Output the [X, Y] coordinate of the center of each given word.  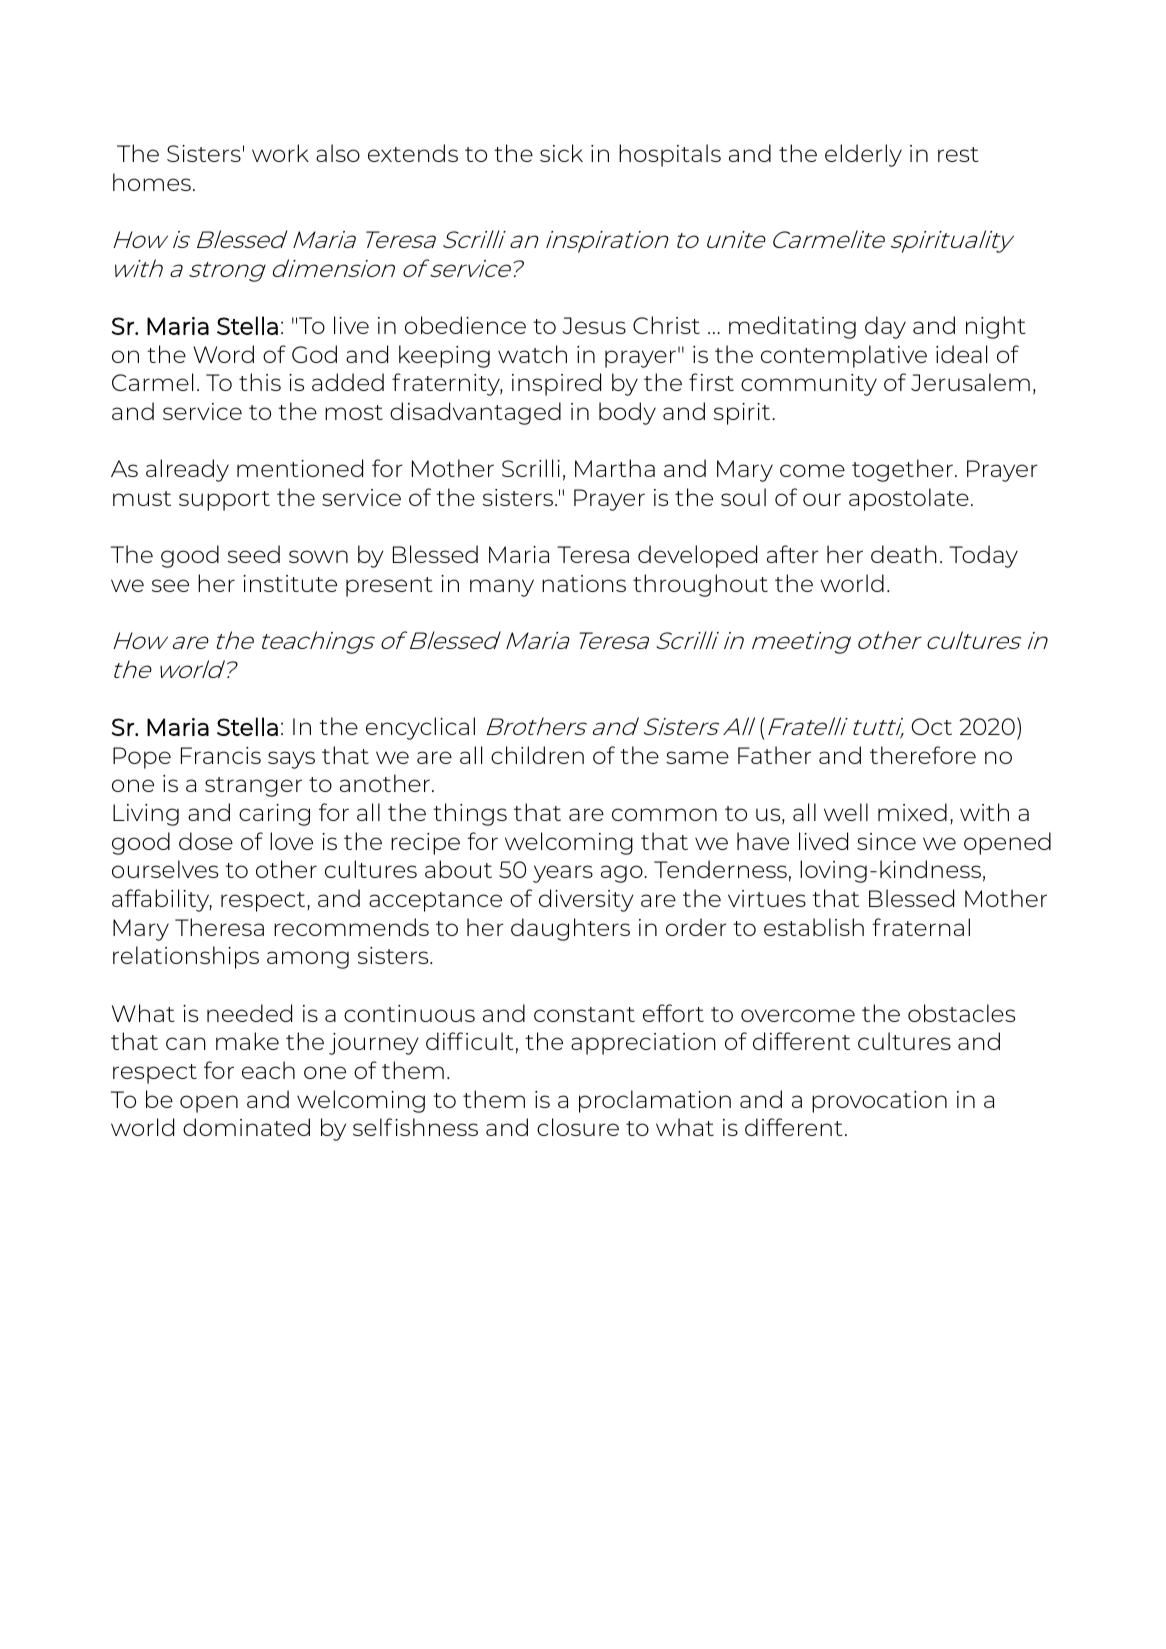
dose [206, 841]
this [260, 382]
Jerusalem [970, 382]
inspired [556, 384]
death [904, 554]
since [886, 841]
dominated [246, 1127]
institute [290, 583]
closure [578, 1127]
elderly [863, 155]
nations [584, 583]
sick [561, 153]
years [563, 874]
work [280, 153]
